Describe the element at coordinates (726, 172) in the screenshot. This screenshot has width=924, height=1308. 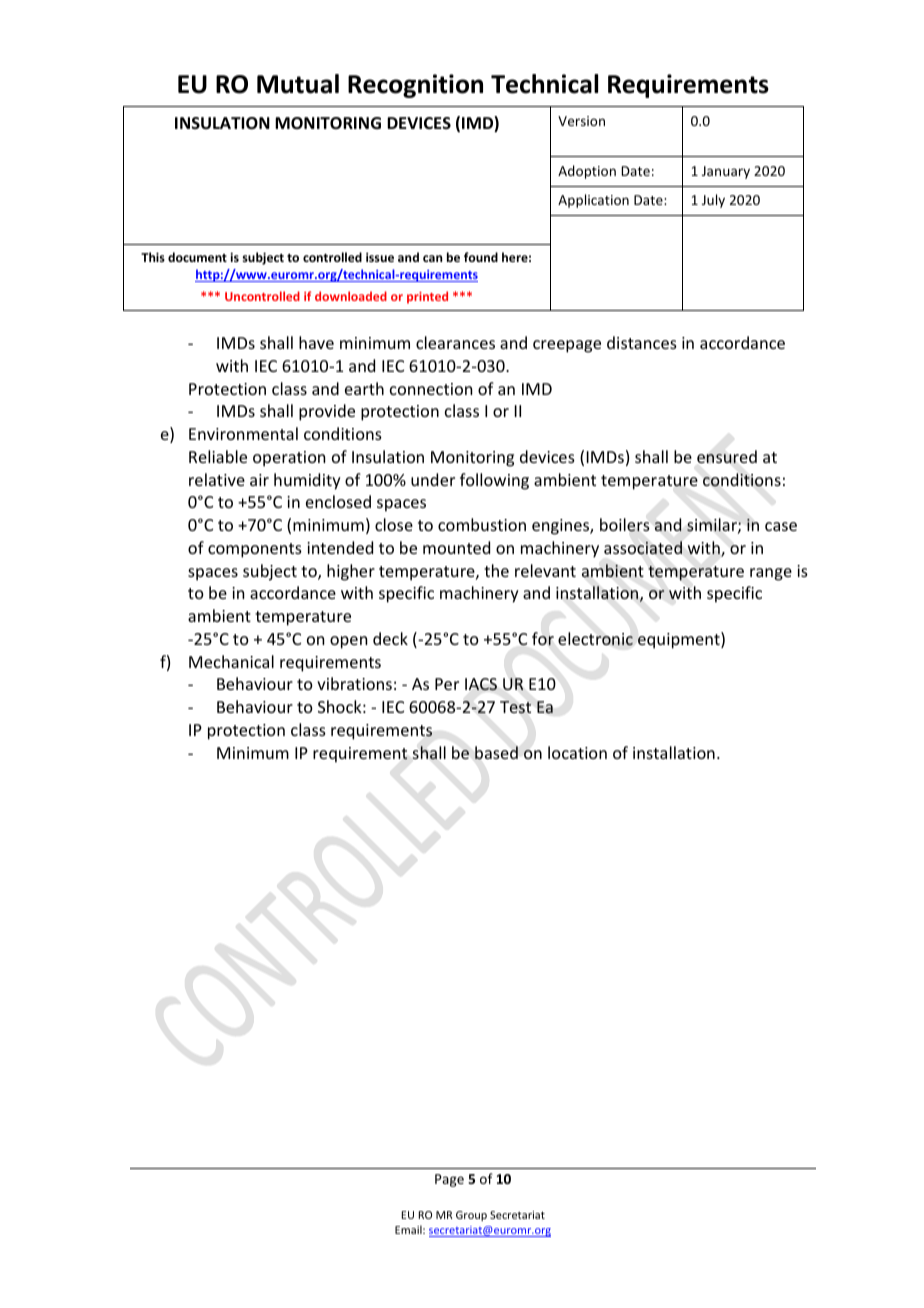
I see `January` at that location.
